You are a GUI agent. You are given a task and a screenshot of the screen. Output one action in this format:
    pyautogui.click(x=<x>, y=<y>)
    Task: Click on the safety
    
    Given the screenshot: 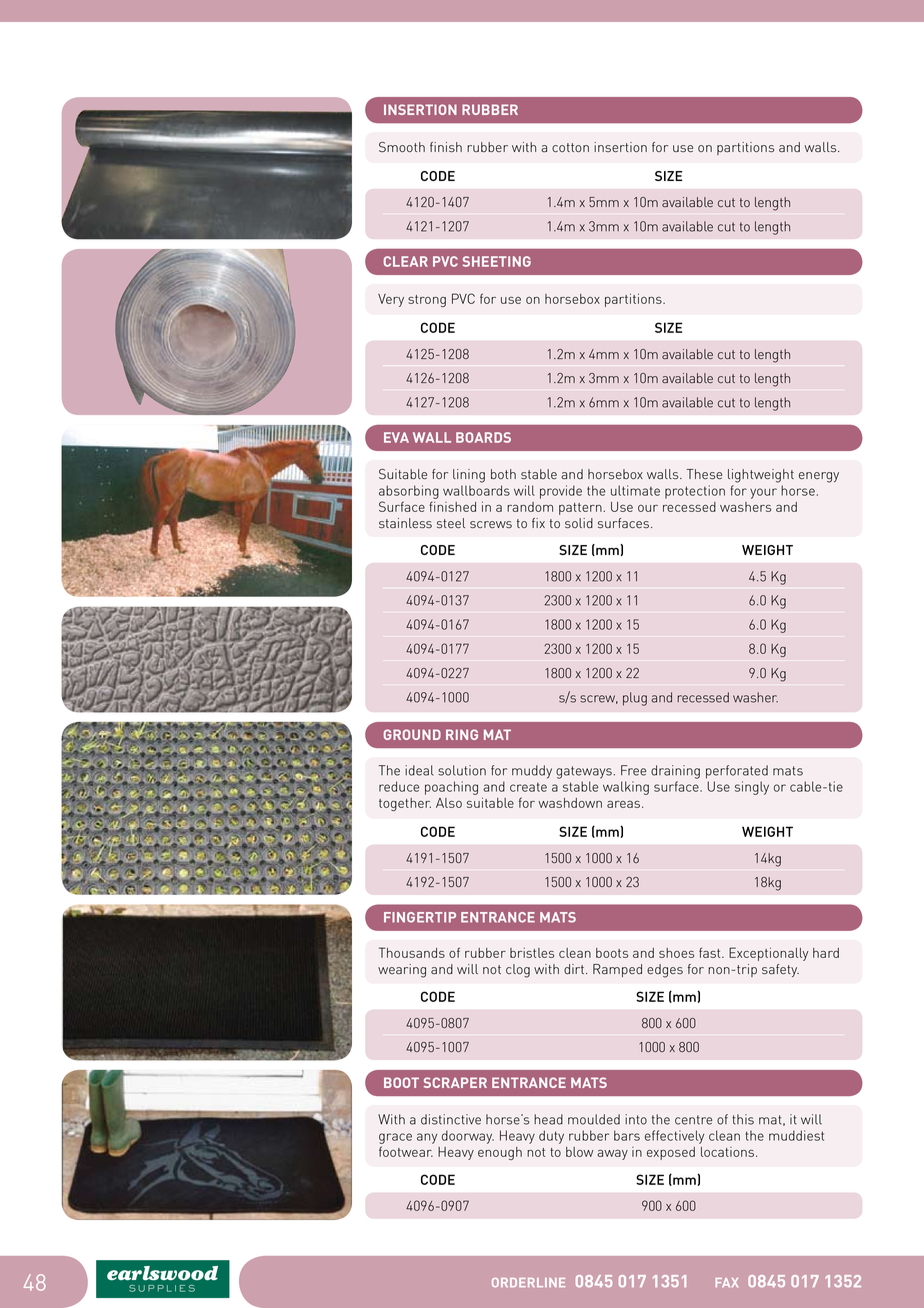 What is the action you would take?
    pyautogui.click(x=780, y=970)
